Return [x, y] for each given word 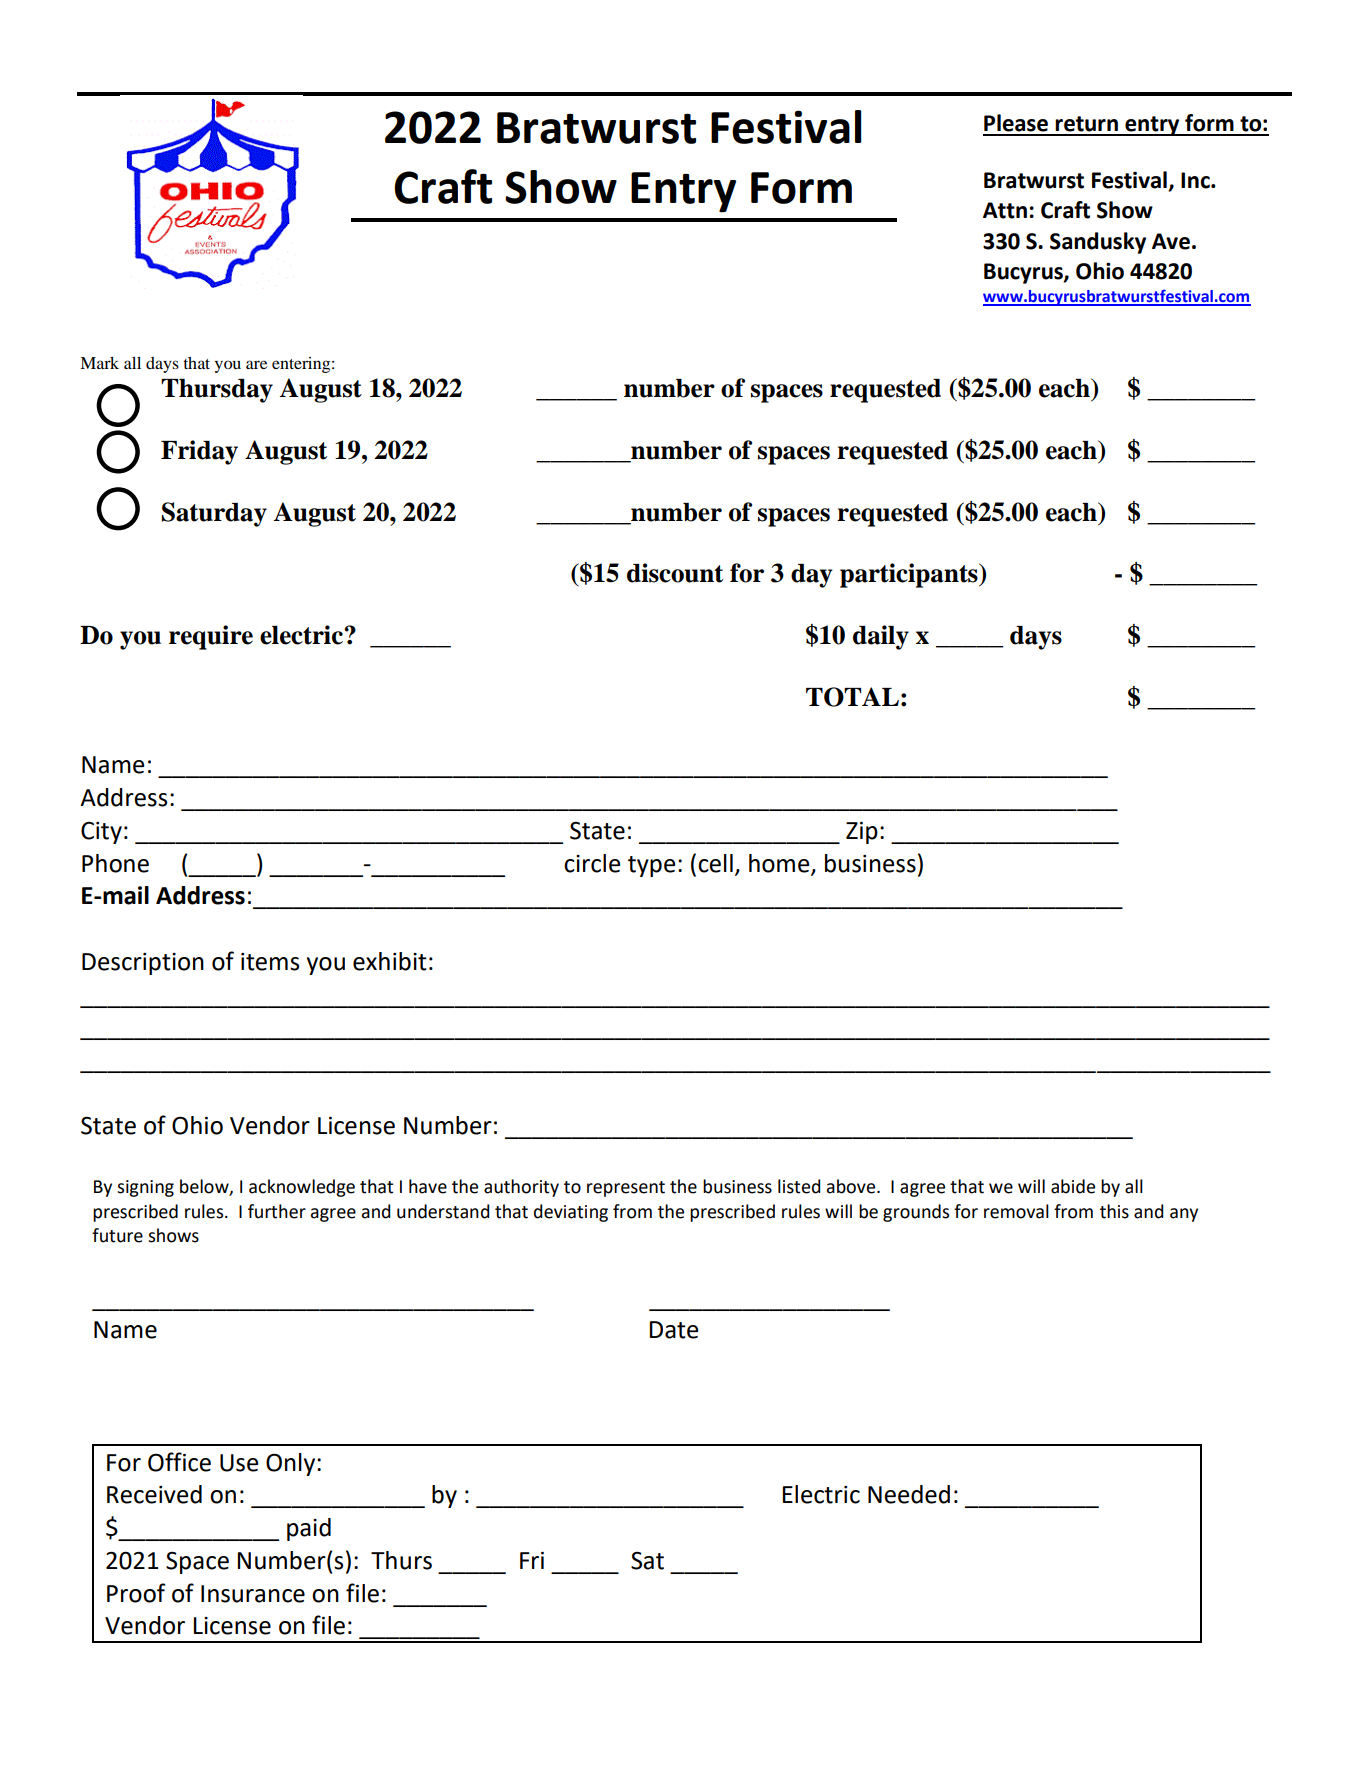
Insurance [253, 1594]
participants [910, 575]
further [277, 1211]
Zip [862, 833]
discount [675, 573]
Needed [909, 1494]
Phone [115, 863]
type [651, 866]
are [256, 364]
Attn [1005, 210]
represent [626, 1189]
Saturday [214, 514]
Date [673, 1330]
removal [1016, 1211]
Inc [1196, 180]
